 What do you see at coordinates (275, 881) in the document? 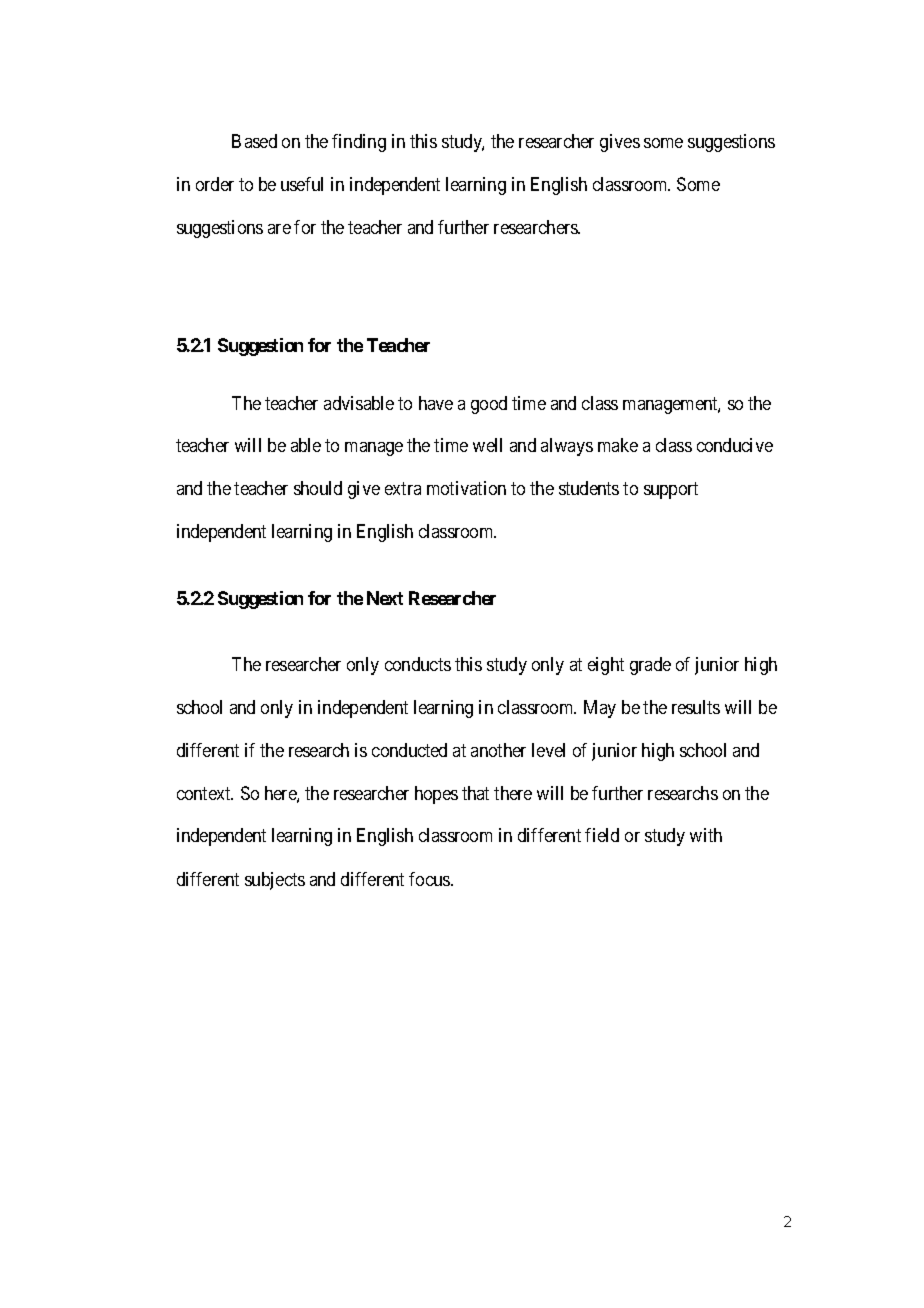
I see `subjects` at bounding box center [275, 881].
